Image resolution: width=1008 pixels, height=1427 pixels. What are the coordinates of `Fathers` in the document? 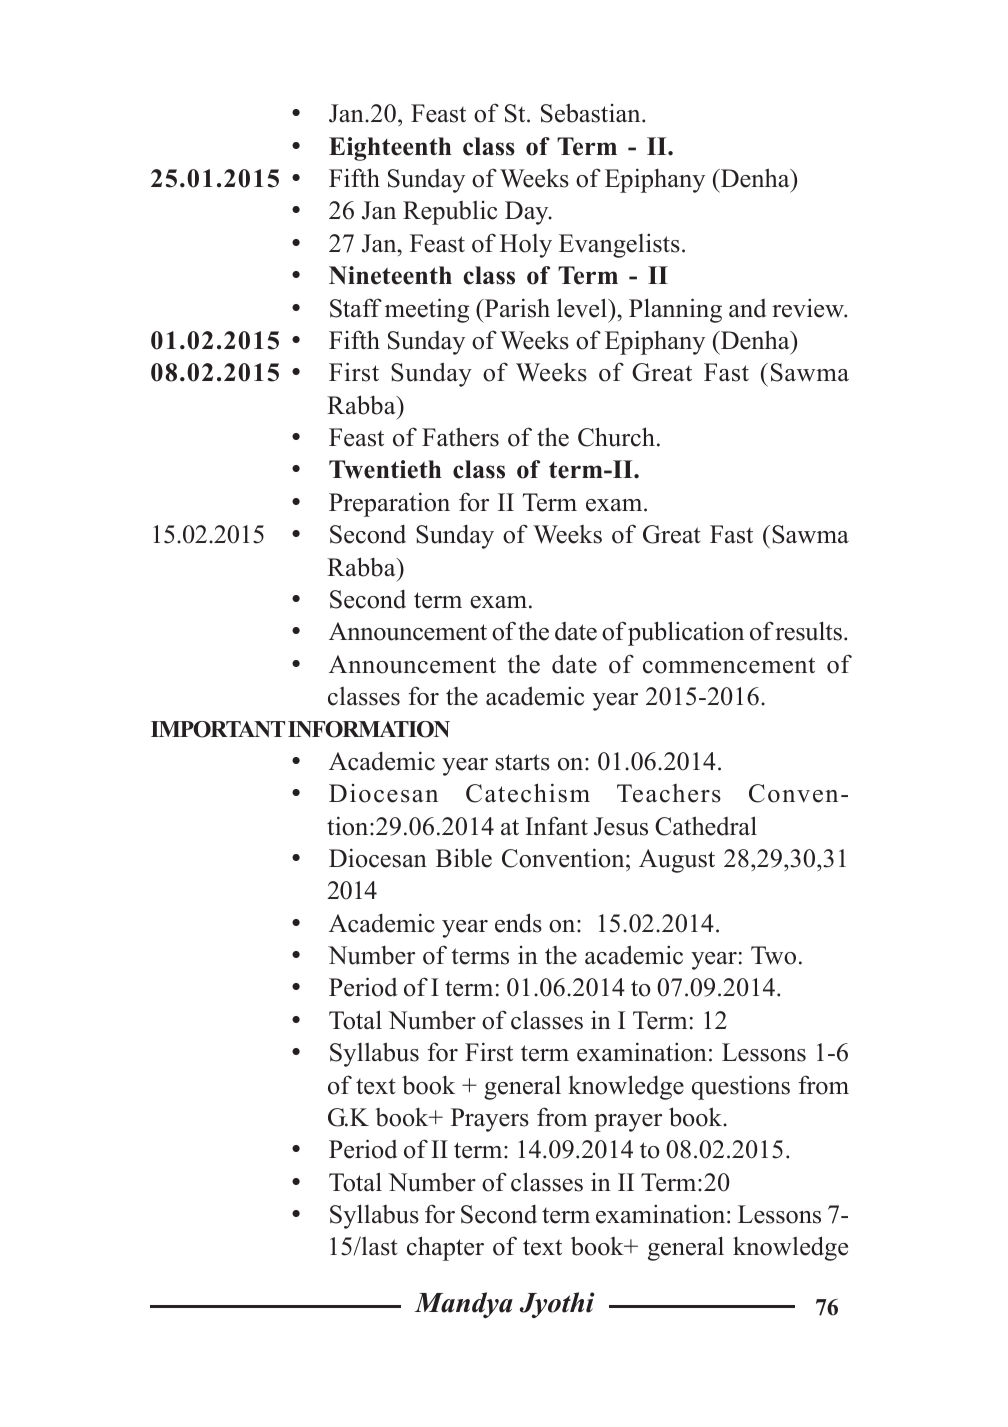 It's located at (460, 437).
